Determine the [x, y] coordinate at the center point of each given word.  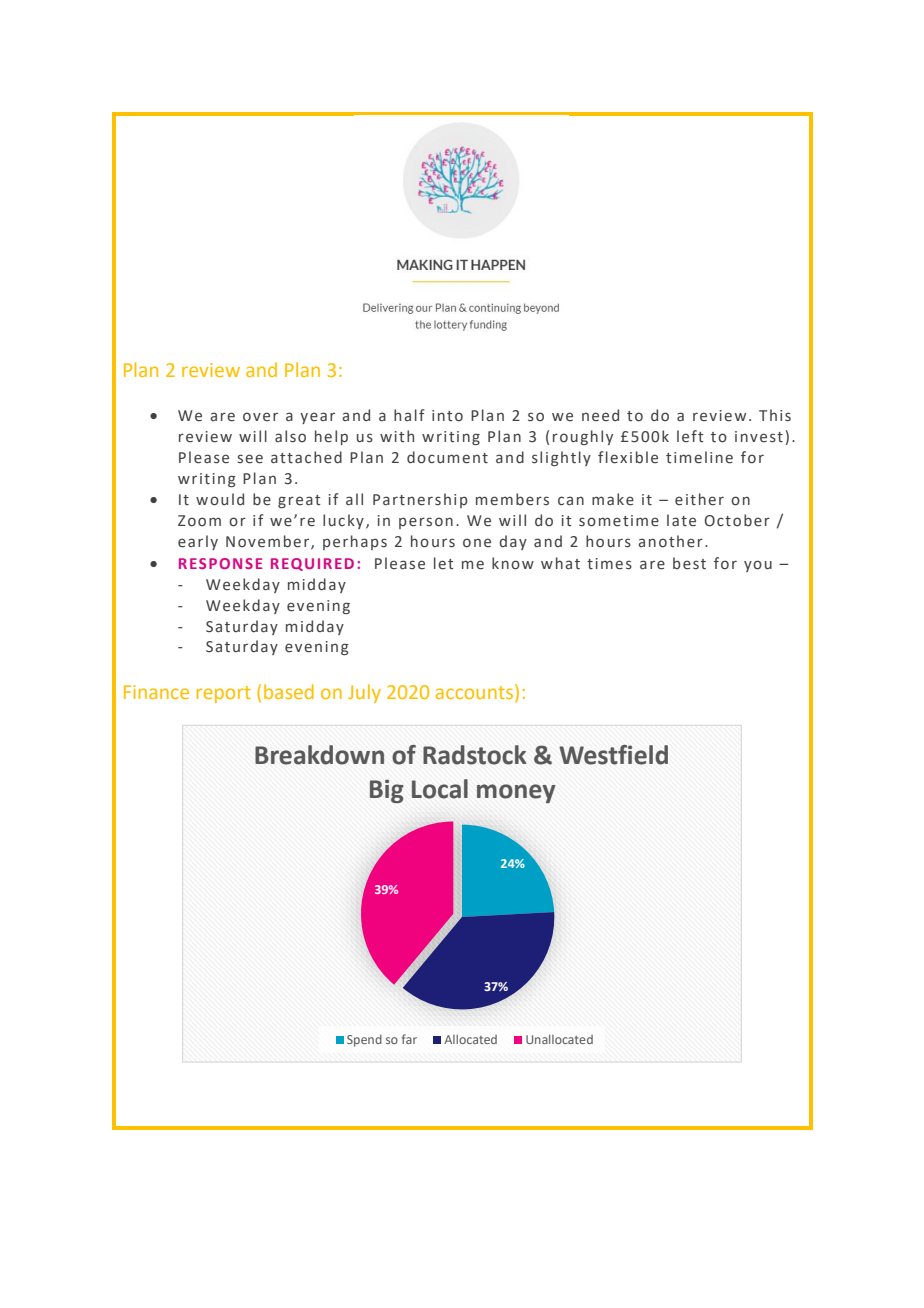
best [689, 563]
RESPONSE [220, 563]
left [690, 436]
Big [387, 791]
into [447, 416]
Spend [364, 1040]
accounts [476, 691]
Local [440, 789]
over [260, 417]
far [409, 1039]
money [516, 793]
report [224, 694]
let [444, 563]
